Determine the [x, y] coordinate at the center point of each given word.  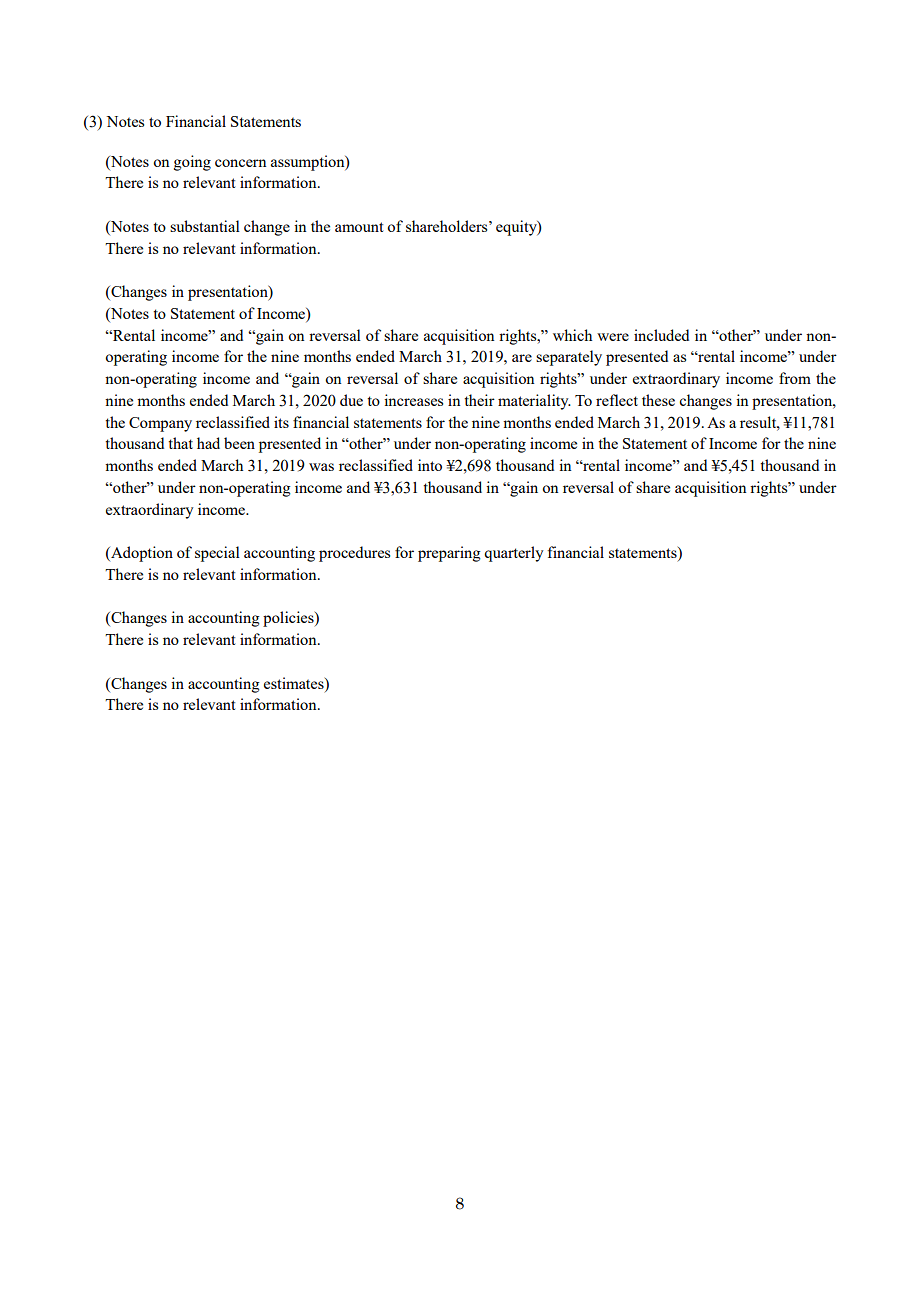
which [572, 335]
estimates [295, 683]
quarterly [514, 554]
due [351, 400]
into [430, 465]
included [661, 335]
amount [359, 227]
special [217, 554]
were [613, 337]
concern [241, 163]
